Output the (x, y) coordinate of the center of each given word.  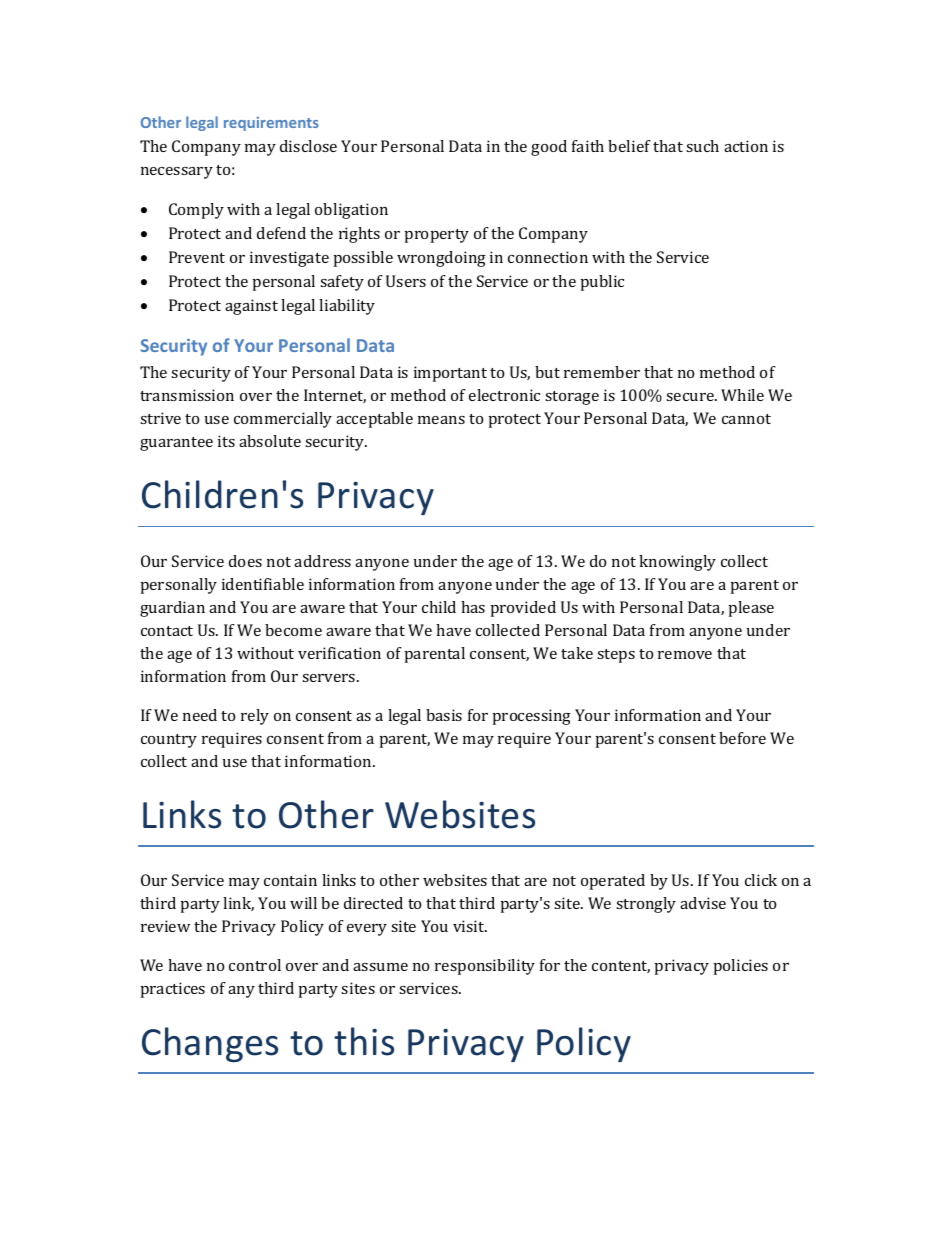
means (441, 420)
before (742, 738)
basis (444, 715)
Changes (210, 1044)
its (226, 441)
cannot (746, 419)
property (437, 236)
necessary (177, 173)
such (702, 146)
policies (741, 967)
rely (255, 717)
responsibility (485, 967)
